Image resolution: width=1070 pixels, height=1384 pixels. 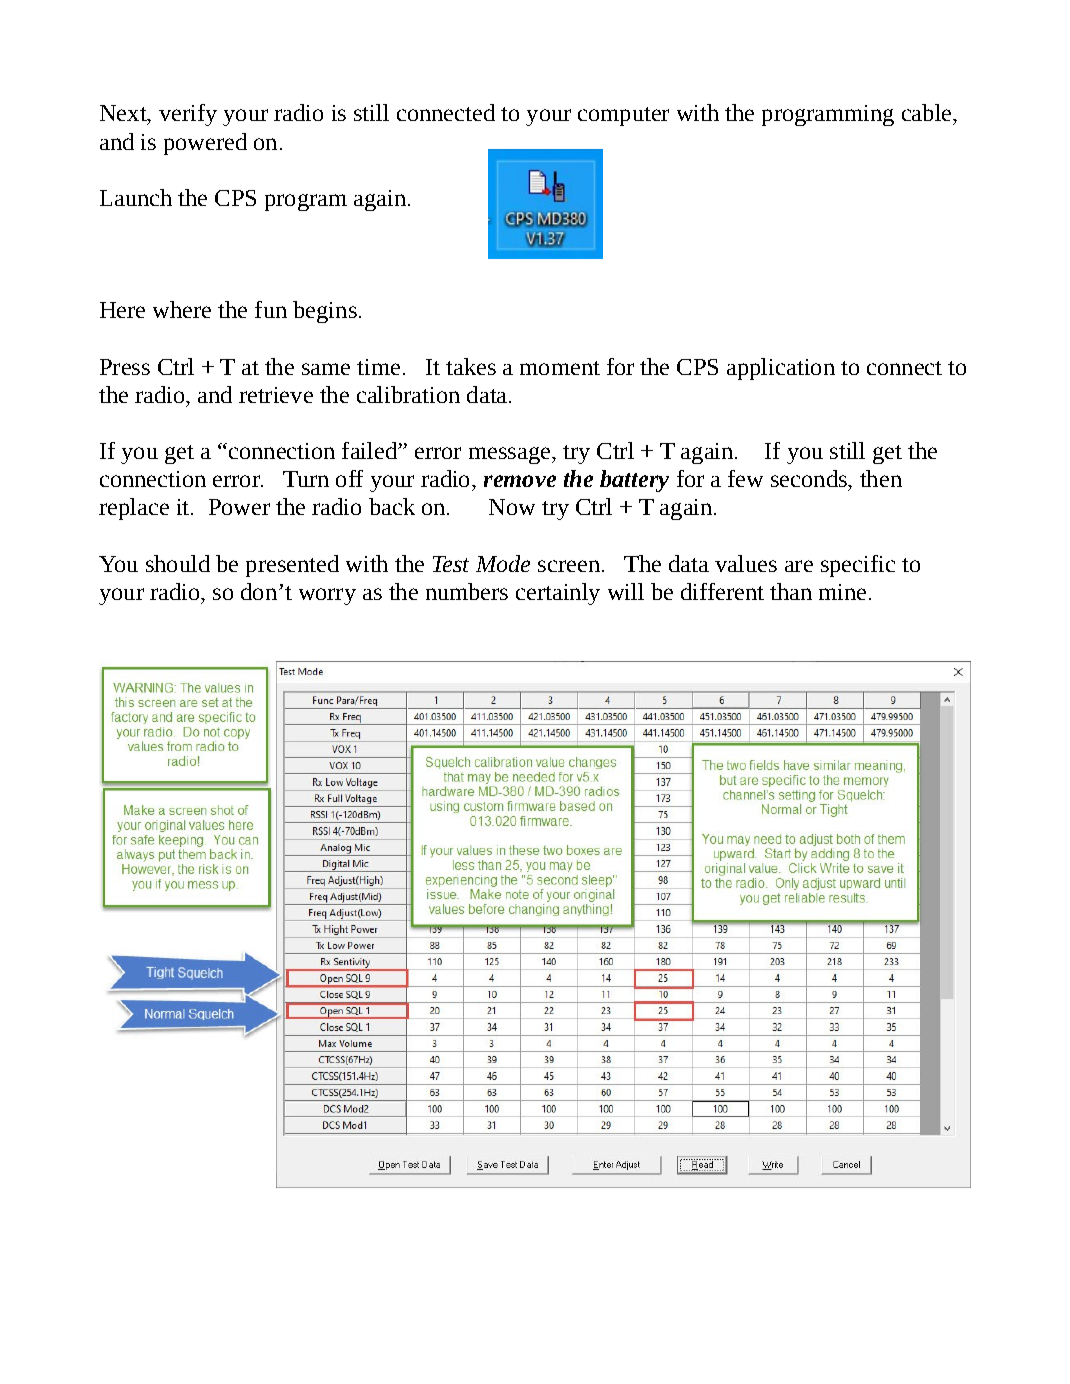 I want to click on Launch, so click(x=136, y=197).
